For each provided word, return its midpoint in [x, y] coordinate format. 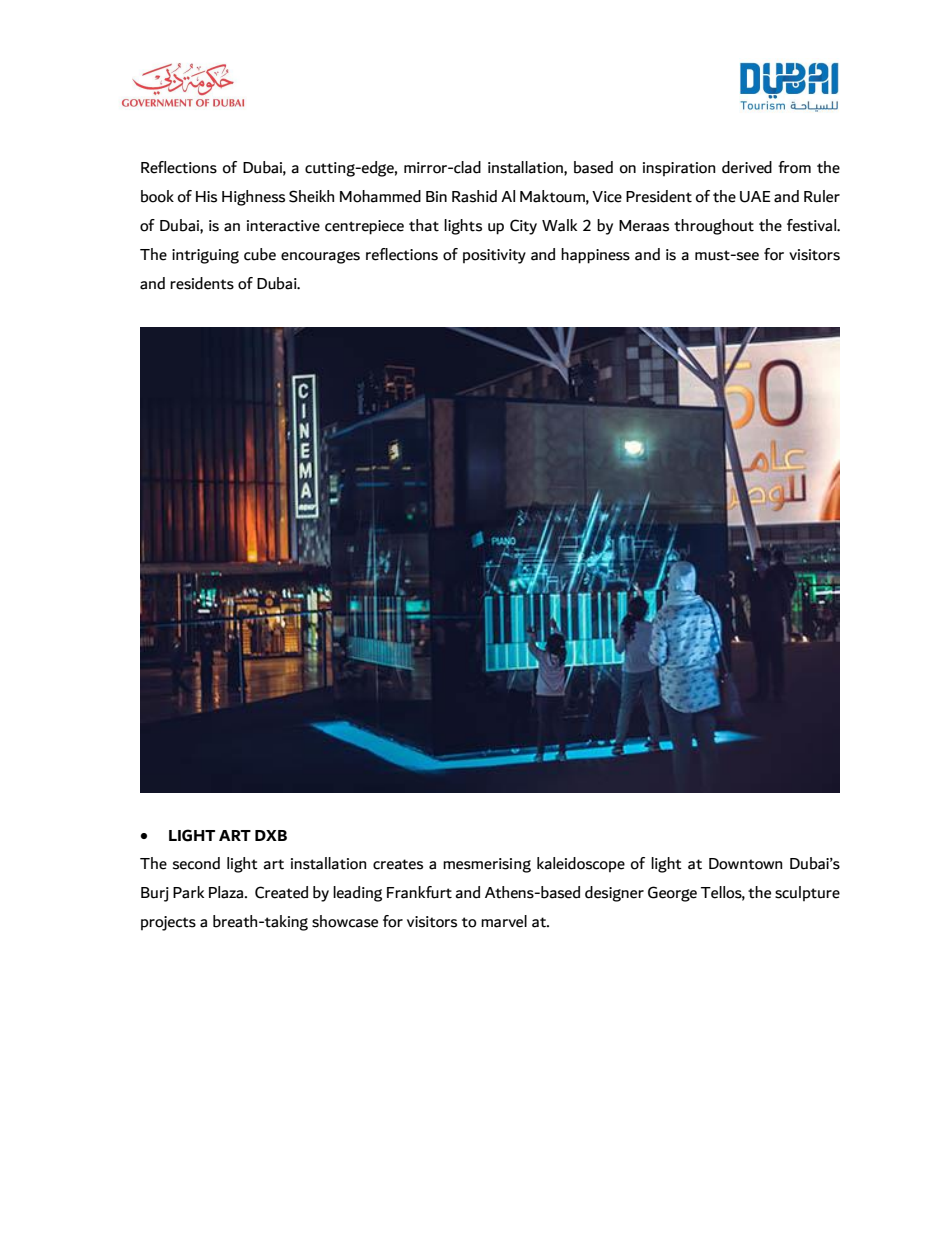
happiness [595, 256]
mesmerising [487, 865]
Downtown [746, 864]
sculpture [807, 893]
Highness [253, 198]
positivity [494, 256]
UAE [755, 197]
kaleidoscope [581, 864]
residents [202, 283]
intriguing [205, 256]
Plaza [227, 892]
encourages [320, 257]
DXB [271, 835]
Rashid [474, 196]
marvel [504, 921]
